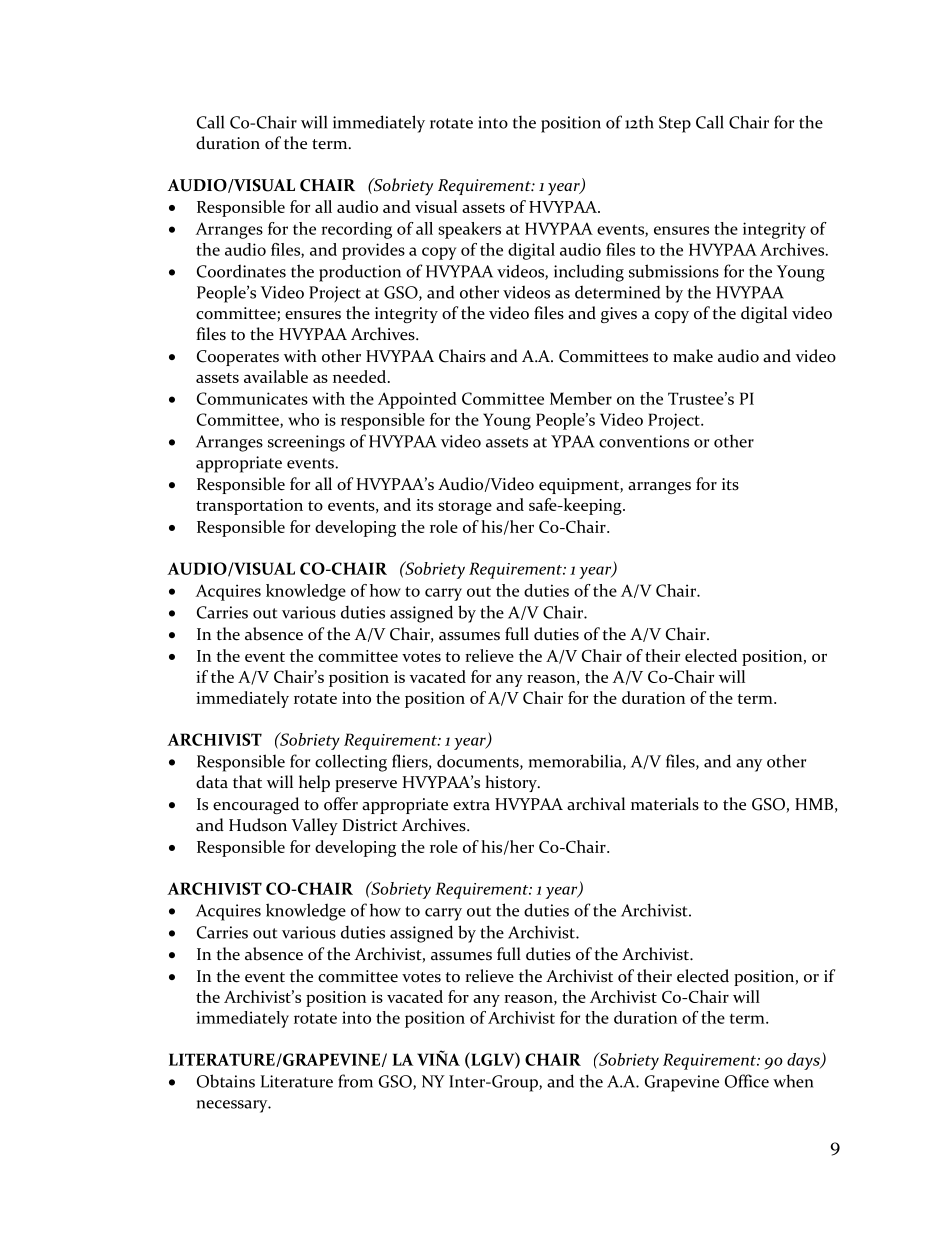 This screenshot has height=1233, width=952. Describe the element at coordinates (226, 1081) in the screenshot. I see `Obtains` at that location.
